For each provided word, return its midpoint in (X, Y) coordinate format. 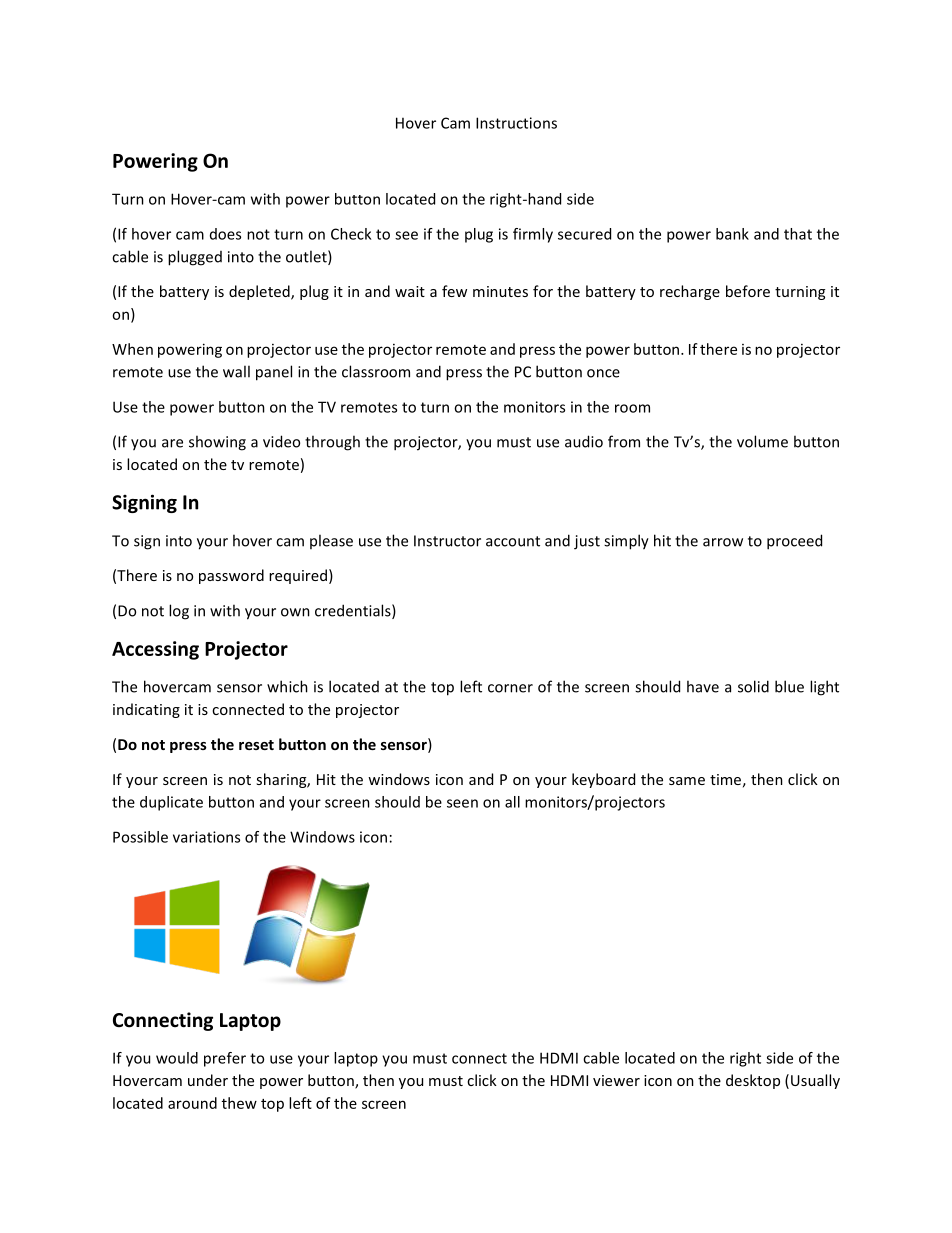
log (179, 612)
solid (753, 686)
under (208, 1080)
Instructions (516, 123)
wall (236, 371)
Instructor (447, 541)
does (225, 234)
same (687, 781)
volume (762, 441)
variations (206, 837)
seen (462, 803)
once (603, 373)
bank (732, 234)
